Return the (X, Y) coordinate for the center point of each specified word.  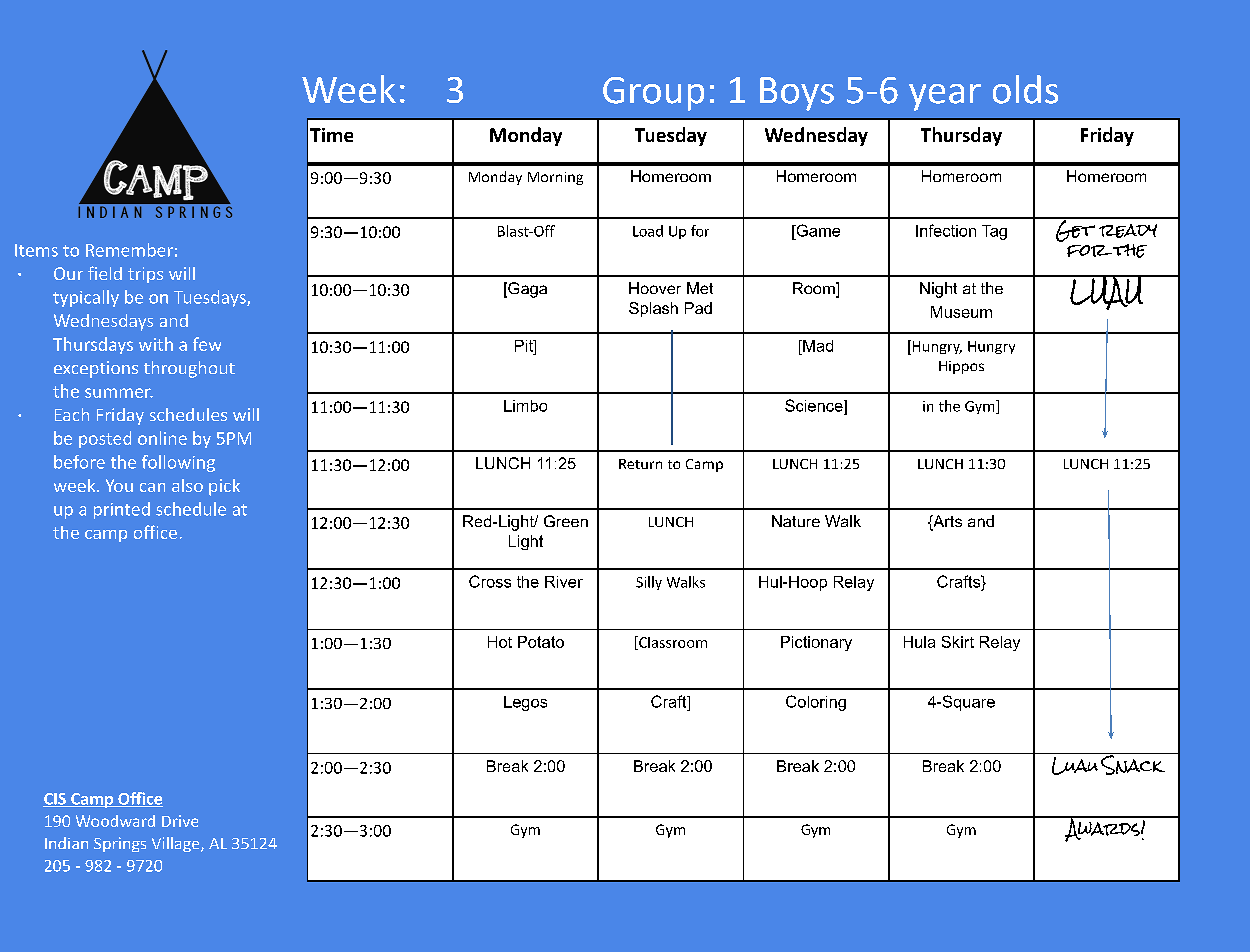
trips (145, 275)
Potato (541, 642)
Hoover (655, 288)
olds (1025, 89)
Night (938, 290)
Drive (180, 821)
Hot (500, 642)
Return (640, 464)
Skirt (958, 642)
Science (815, 405)
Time (331, 135)
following (178, 463)
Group (653, 94)
